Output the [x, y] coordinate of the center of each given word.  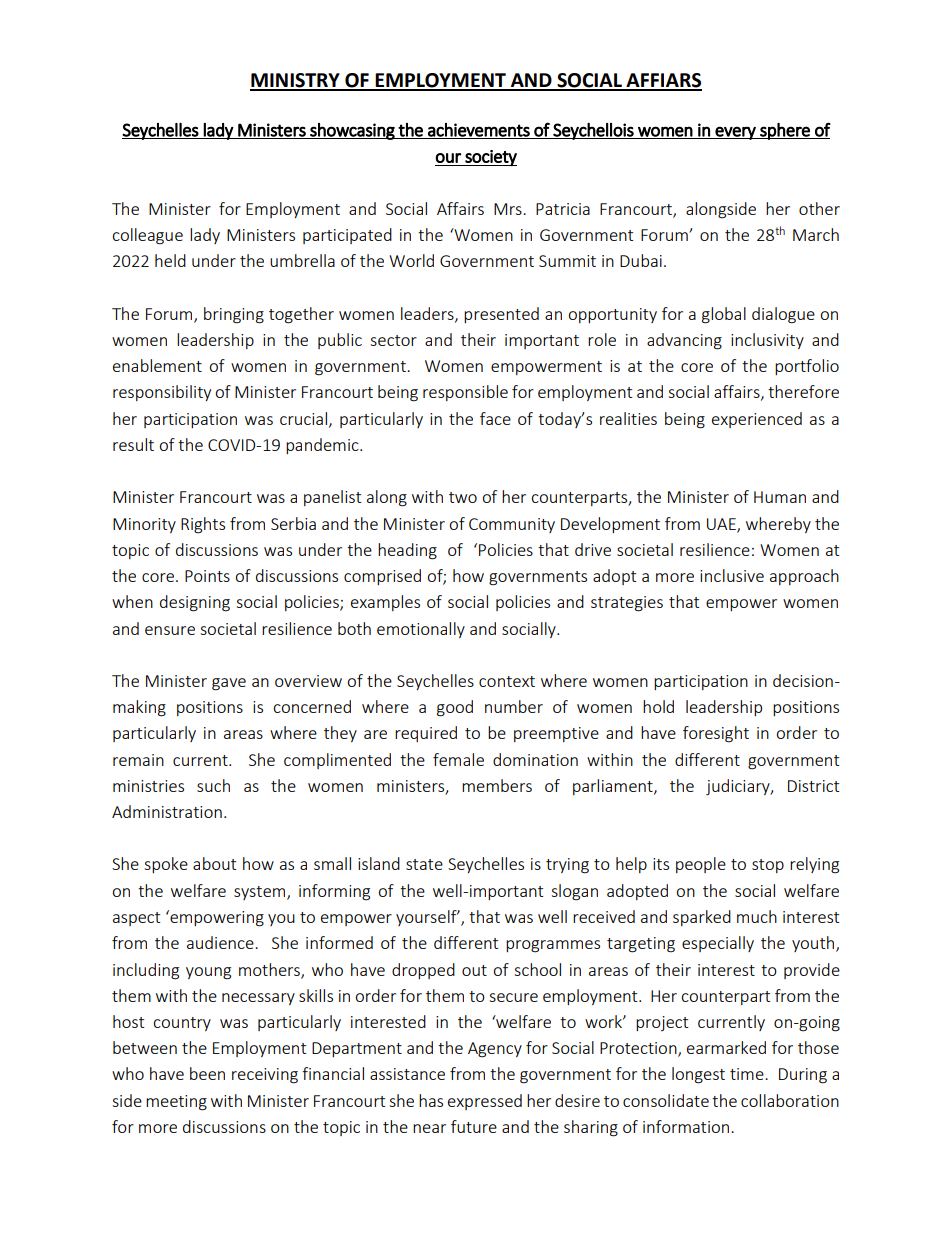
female [458, 759]
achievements [479, 131]
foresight [716, 734]
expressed [485, 1102]
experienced [757, 420]
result [133, 444]
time [748, 1074]
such [213, 785]
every [736, 133]
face [495, 418]
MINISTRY [296, 81]
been [207, 1073]
